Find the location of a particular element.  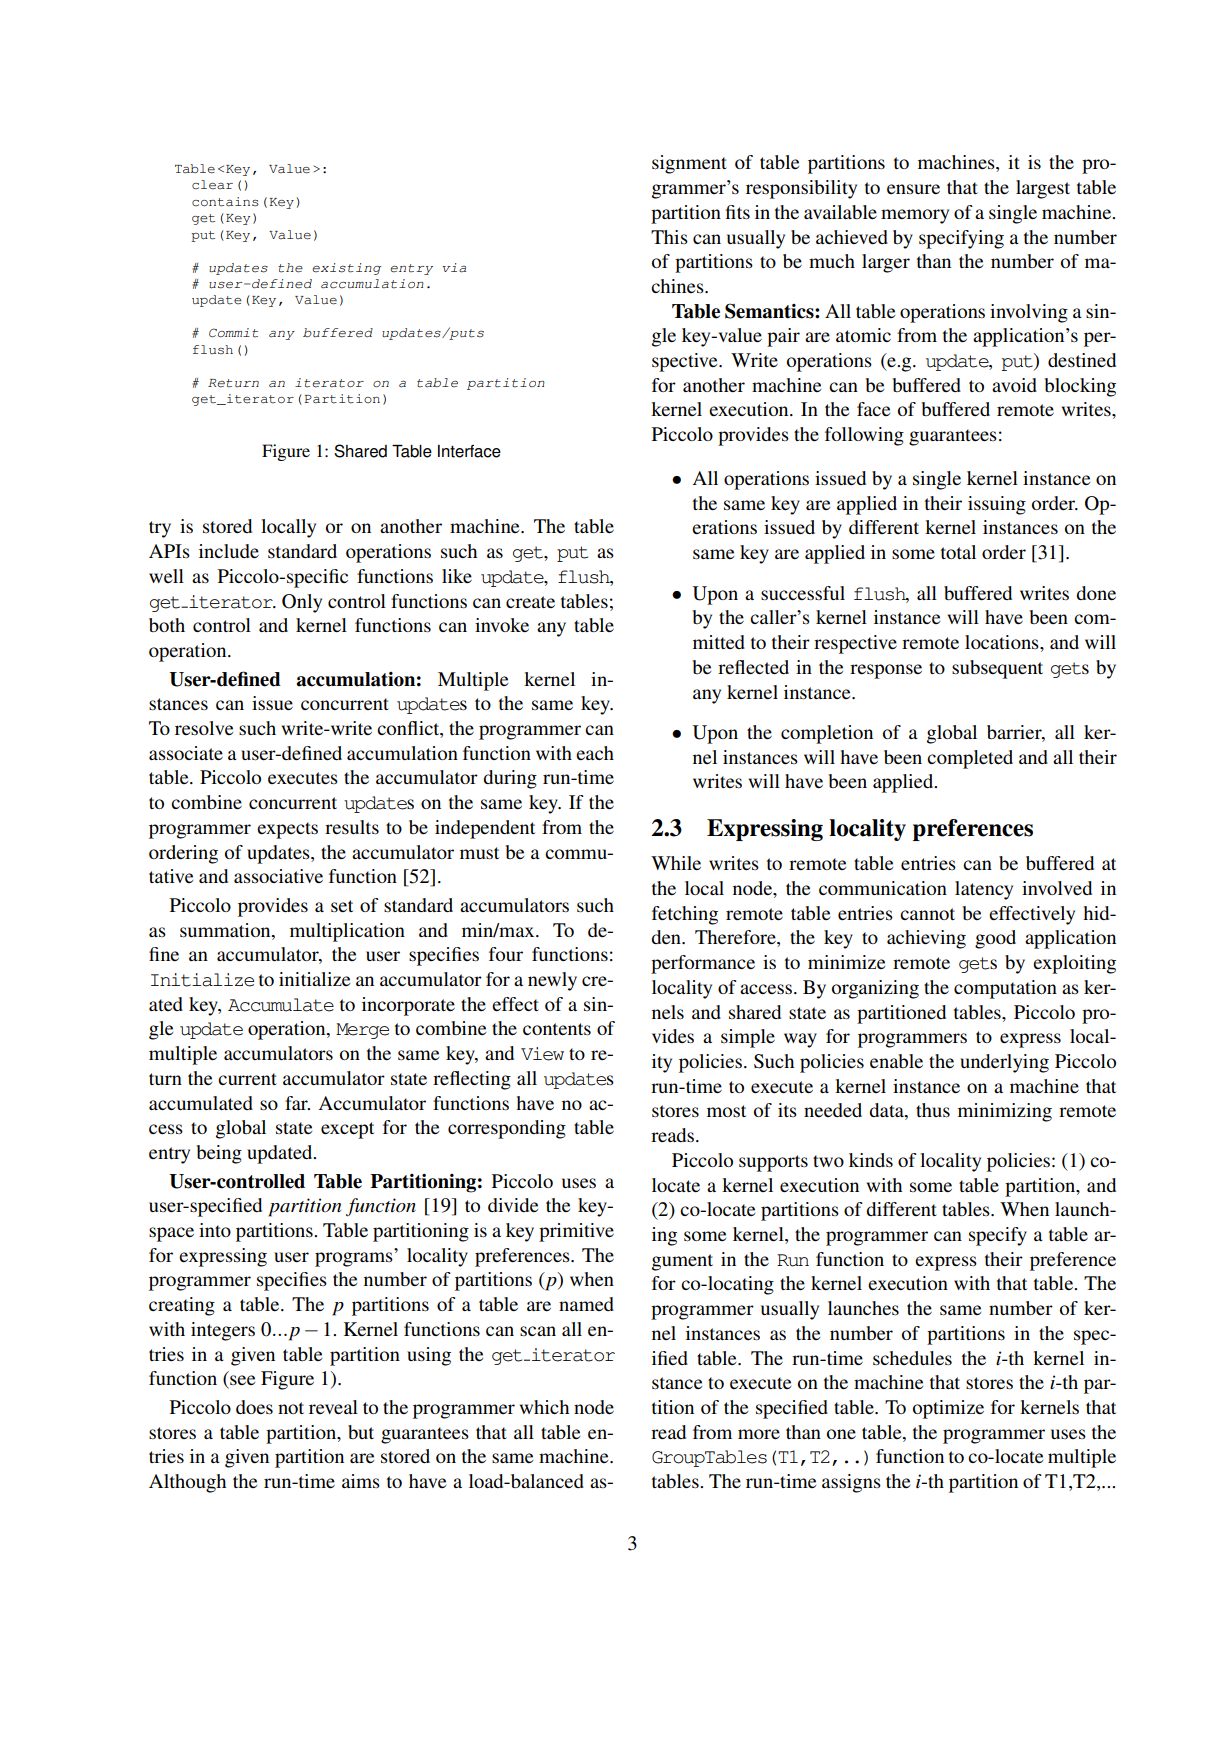

does is located at coordinates (254, 1407).
